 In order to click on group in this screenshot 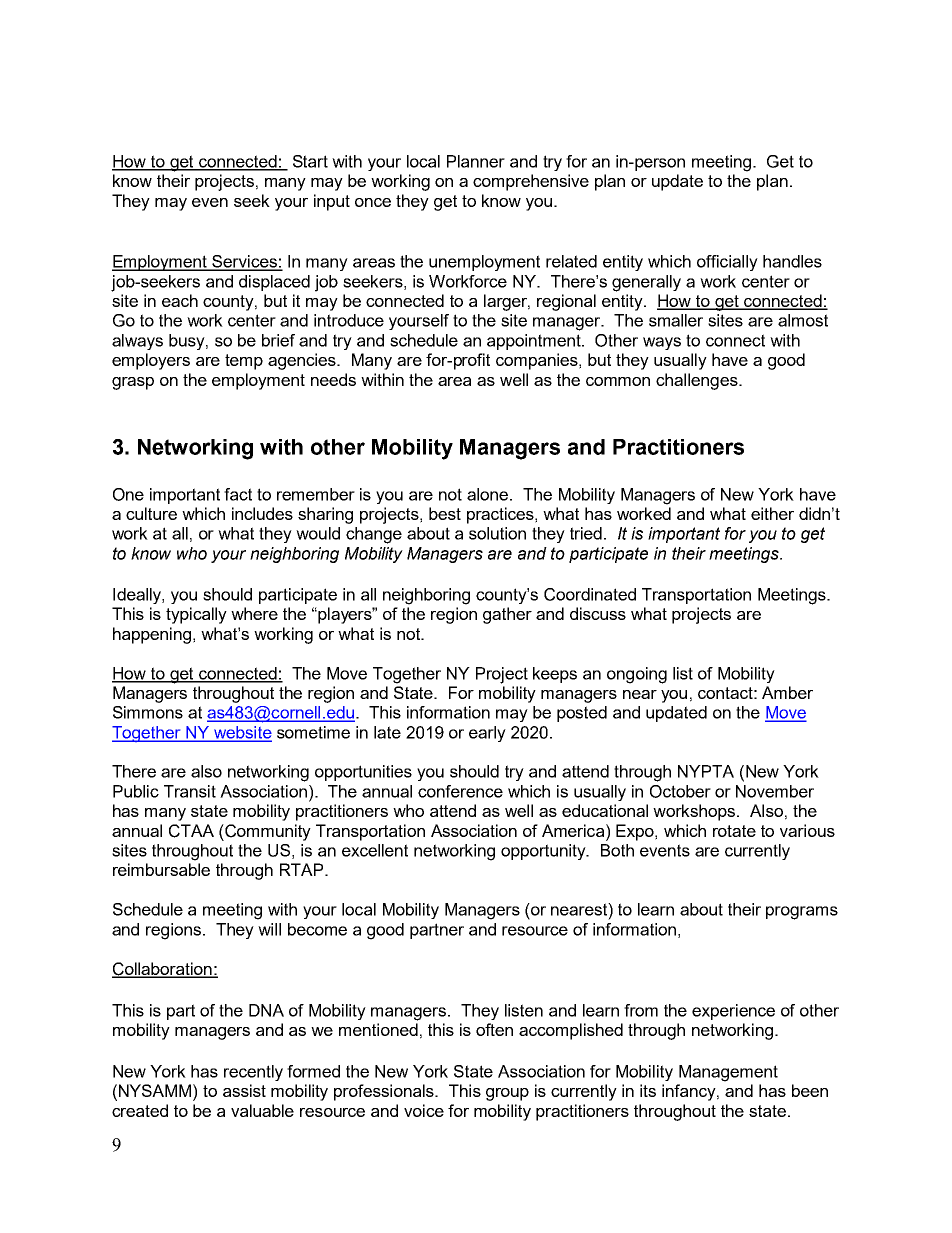, I will do `click(507, 1094)`.
